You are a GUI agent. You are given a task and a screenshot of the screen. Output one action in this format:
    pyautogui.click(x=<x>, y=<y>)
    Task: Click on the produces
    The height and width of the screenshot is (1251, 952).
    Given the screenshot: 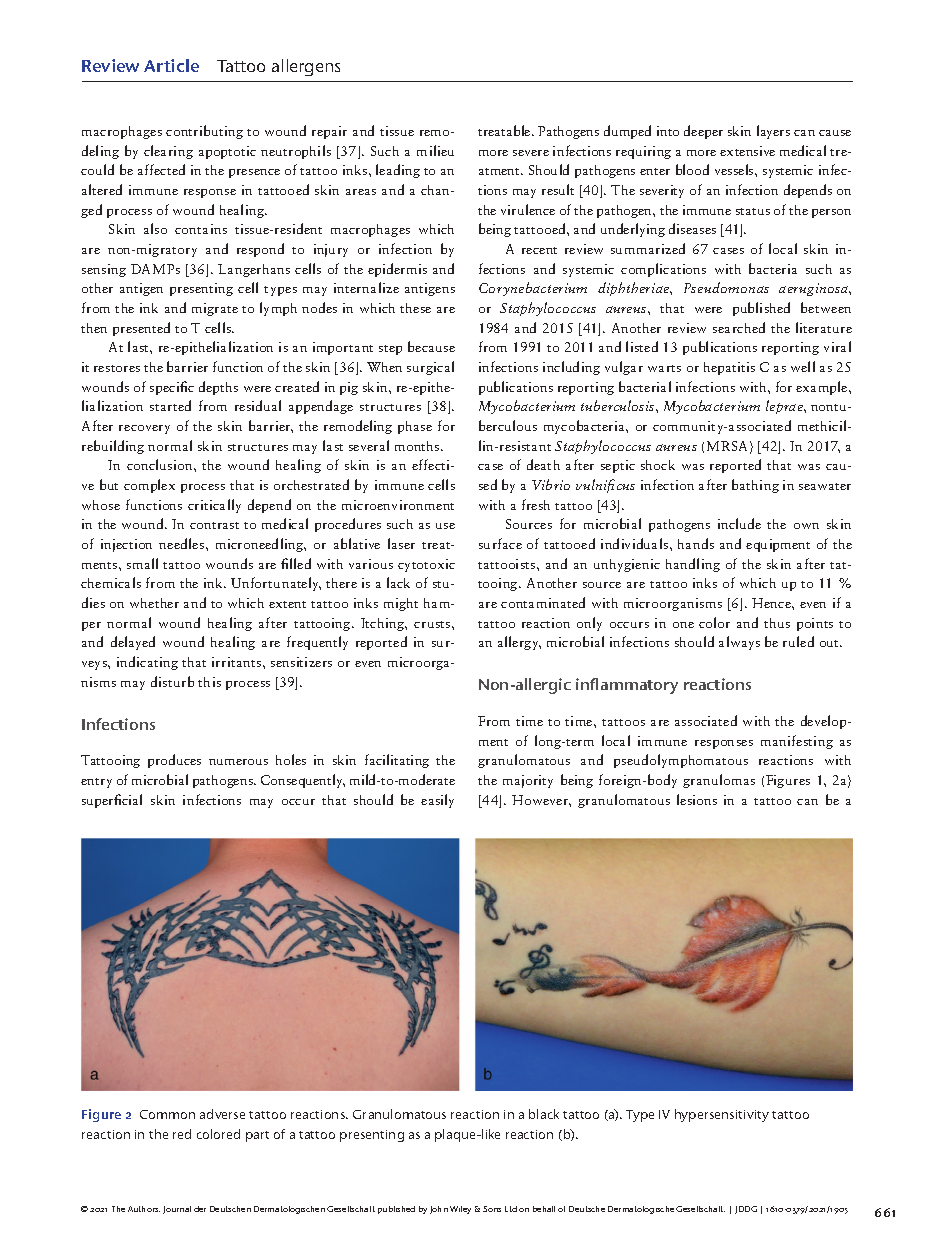 What is the action you would take?
    pyautogui.click(x=174, y=761)
